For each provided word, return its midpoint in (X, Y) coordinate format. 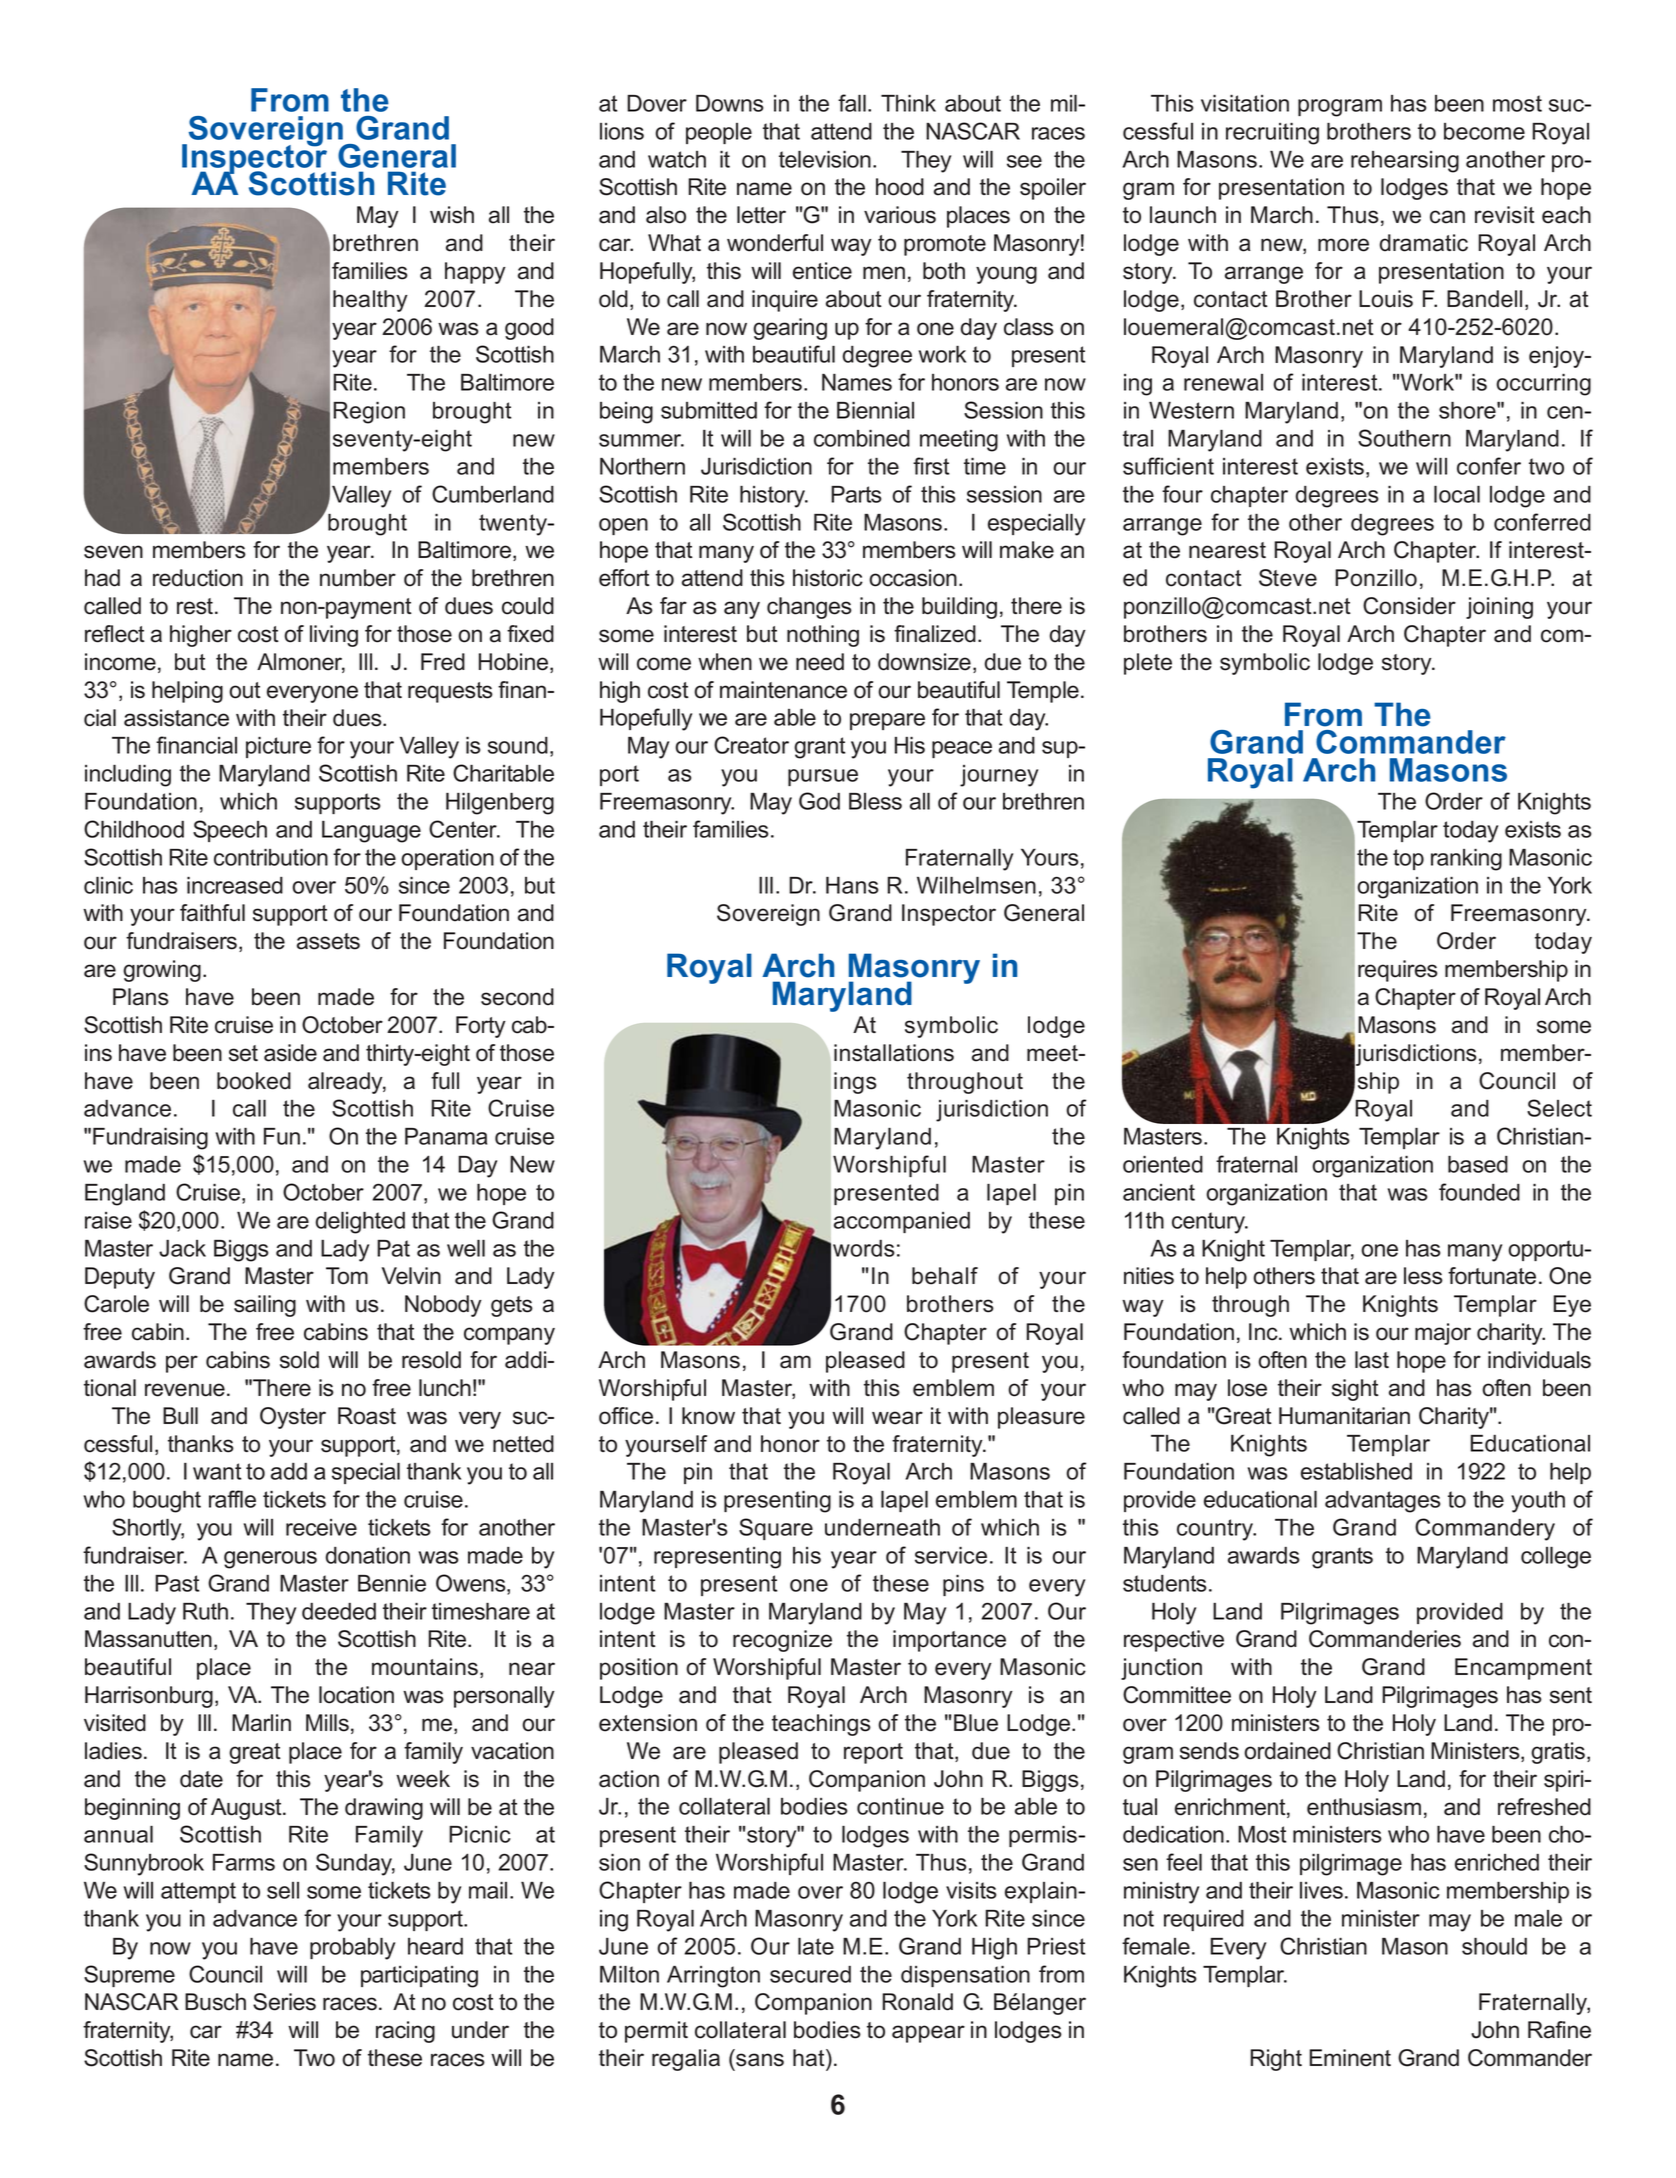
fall (852, 103)
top (1408, 859)
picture (278, 747)
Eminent (1350, 2058)
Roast (367, 1416)
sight (1355, 1390)
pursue (823, 777)
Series (284, 2002)
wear (897, 1418)
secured (810, 1974)
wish (452, 215)
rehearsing (1405, 162)
